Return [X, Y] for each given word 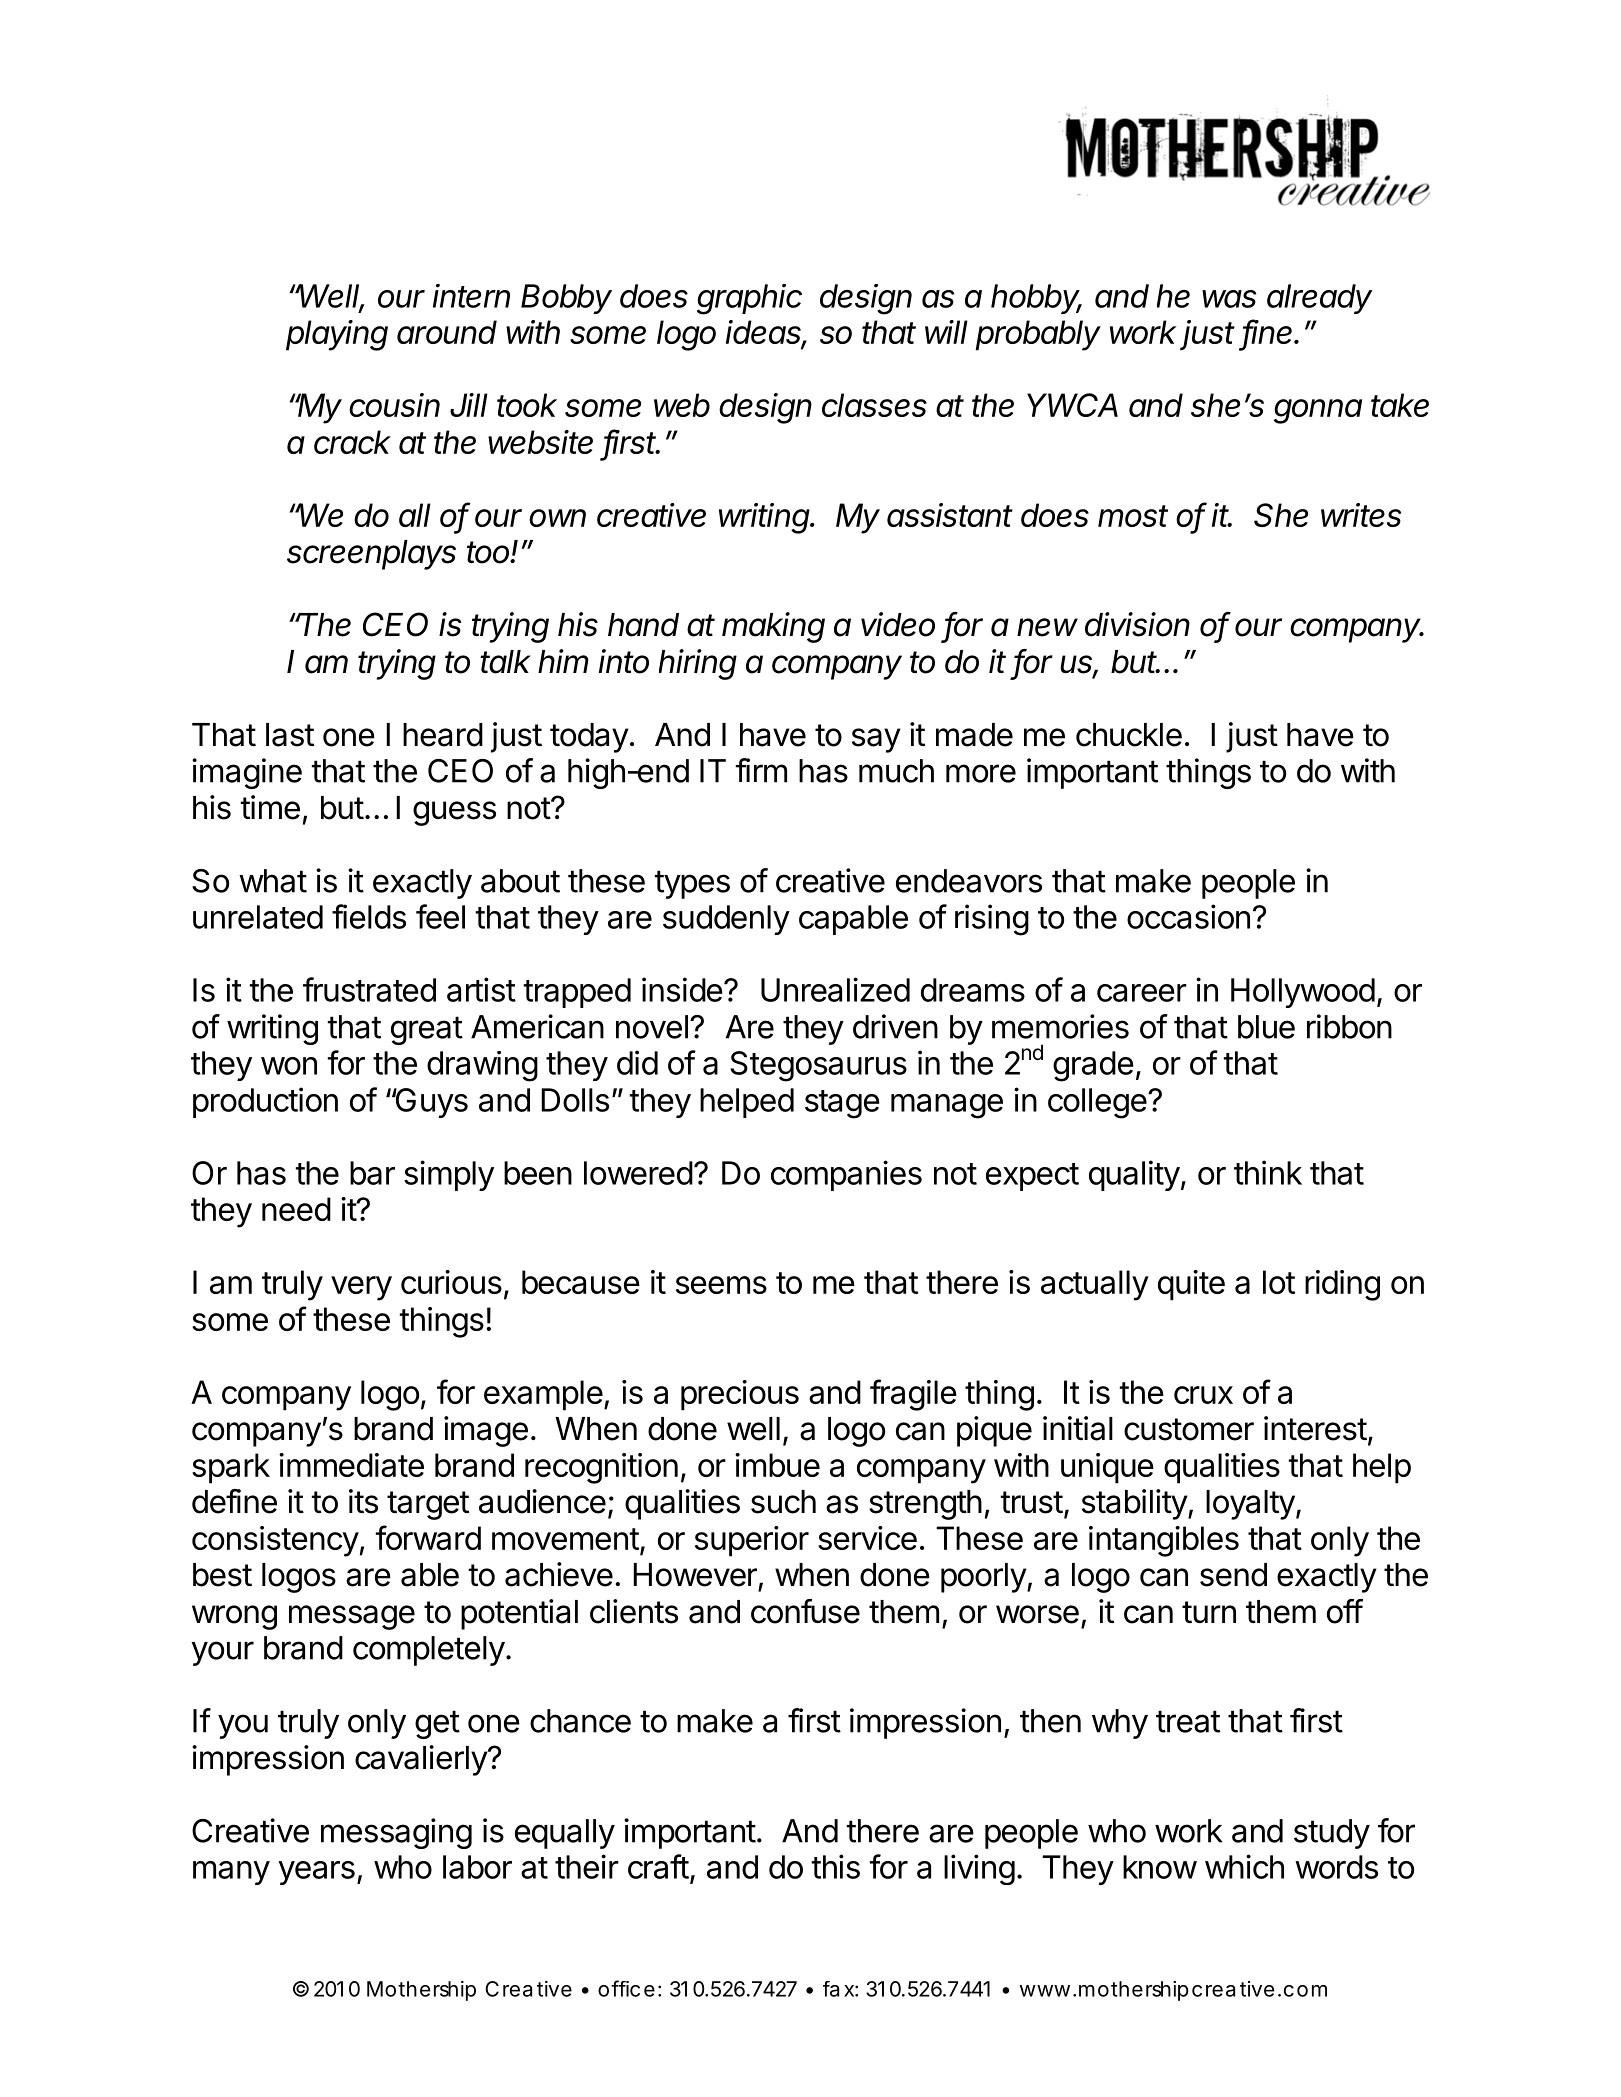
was [1229, 299]
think [1268, 1172]
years [316, 1873]
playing [337, 335]
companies [846, 1175]
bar [372, 1173]
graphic [749, 299]
